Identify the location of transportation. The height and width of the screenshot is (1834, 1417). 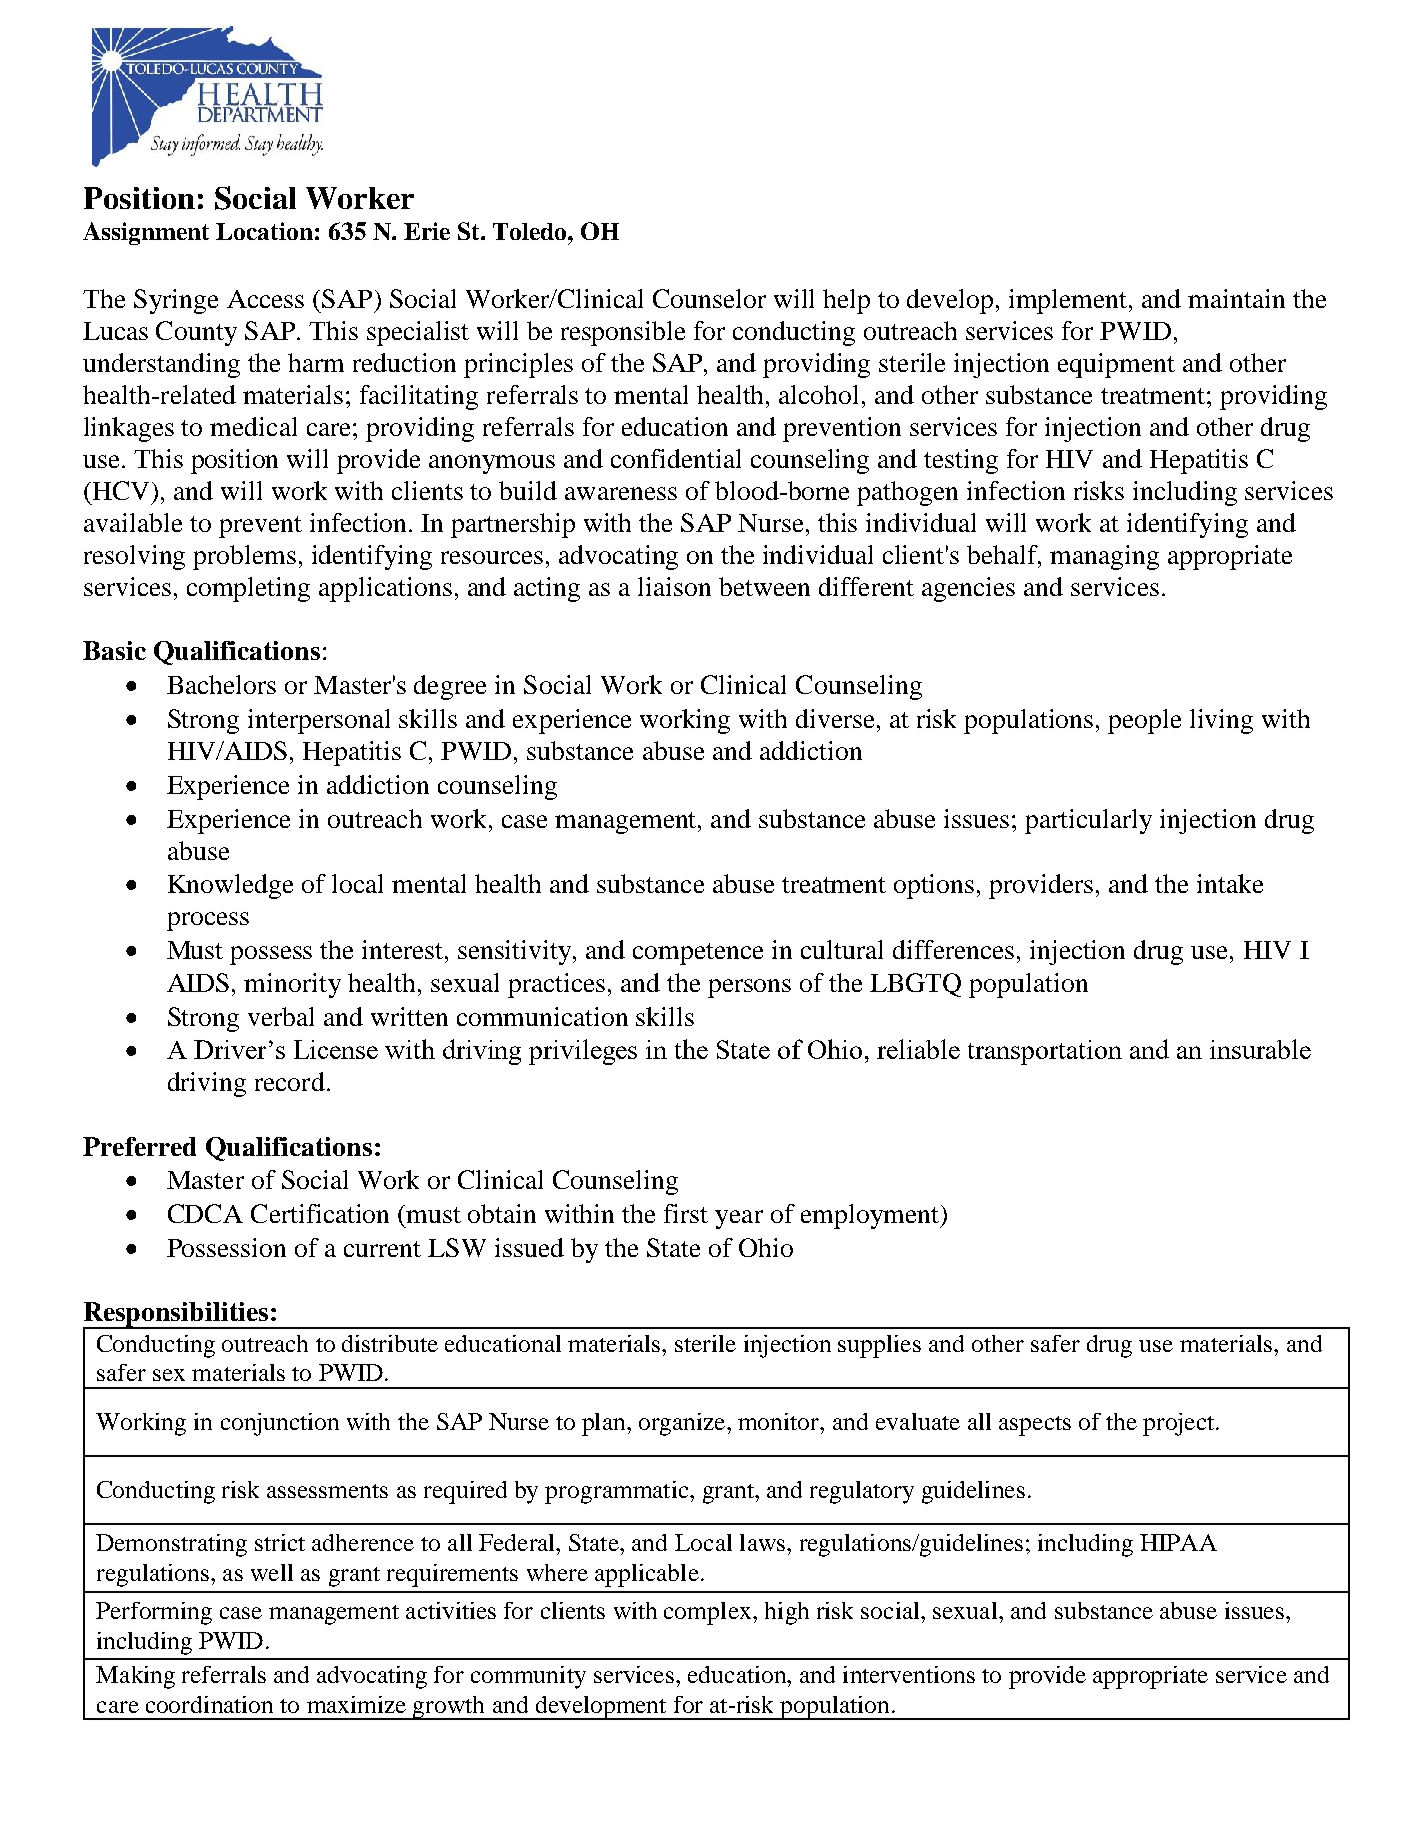
(1045, 1052).
